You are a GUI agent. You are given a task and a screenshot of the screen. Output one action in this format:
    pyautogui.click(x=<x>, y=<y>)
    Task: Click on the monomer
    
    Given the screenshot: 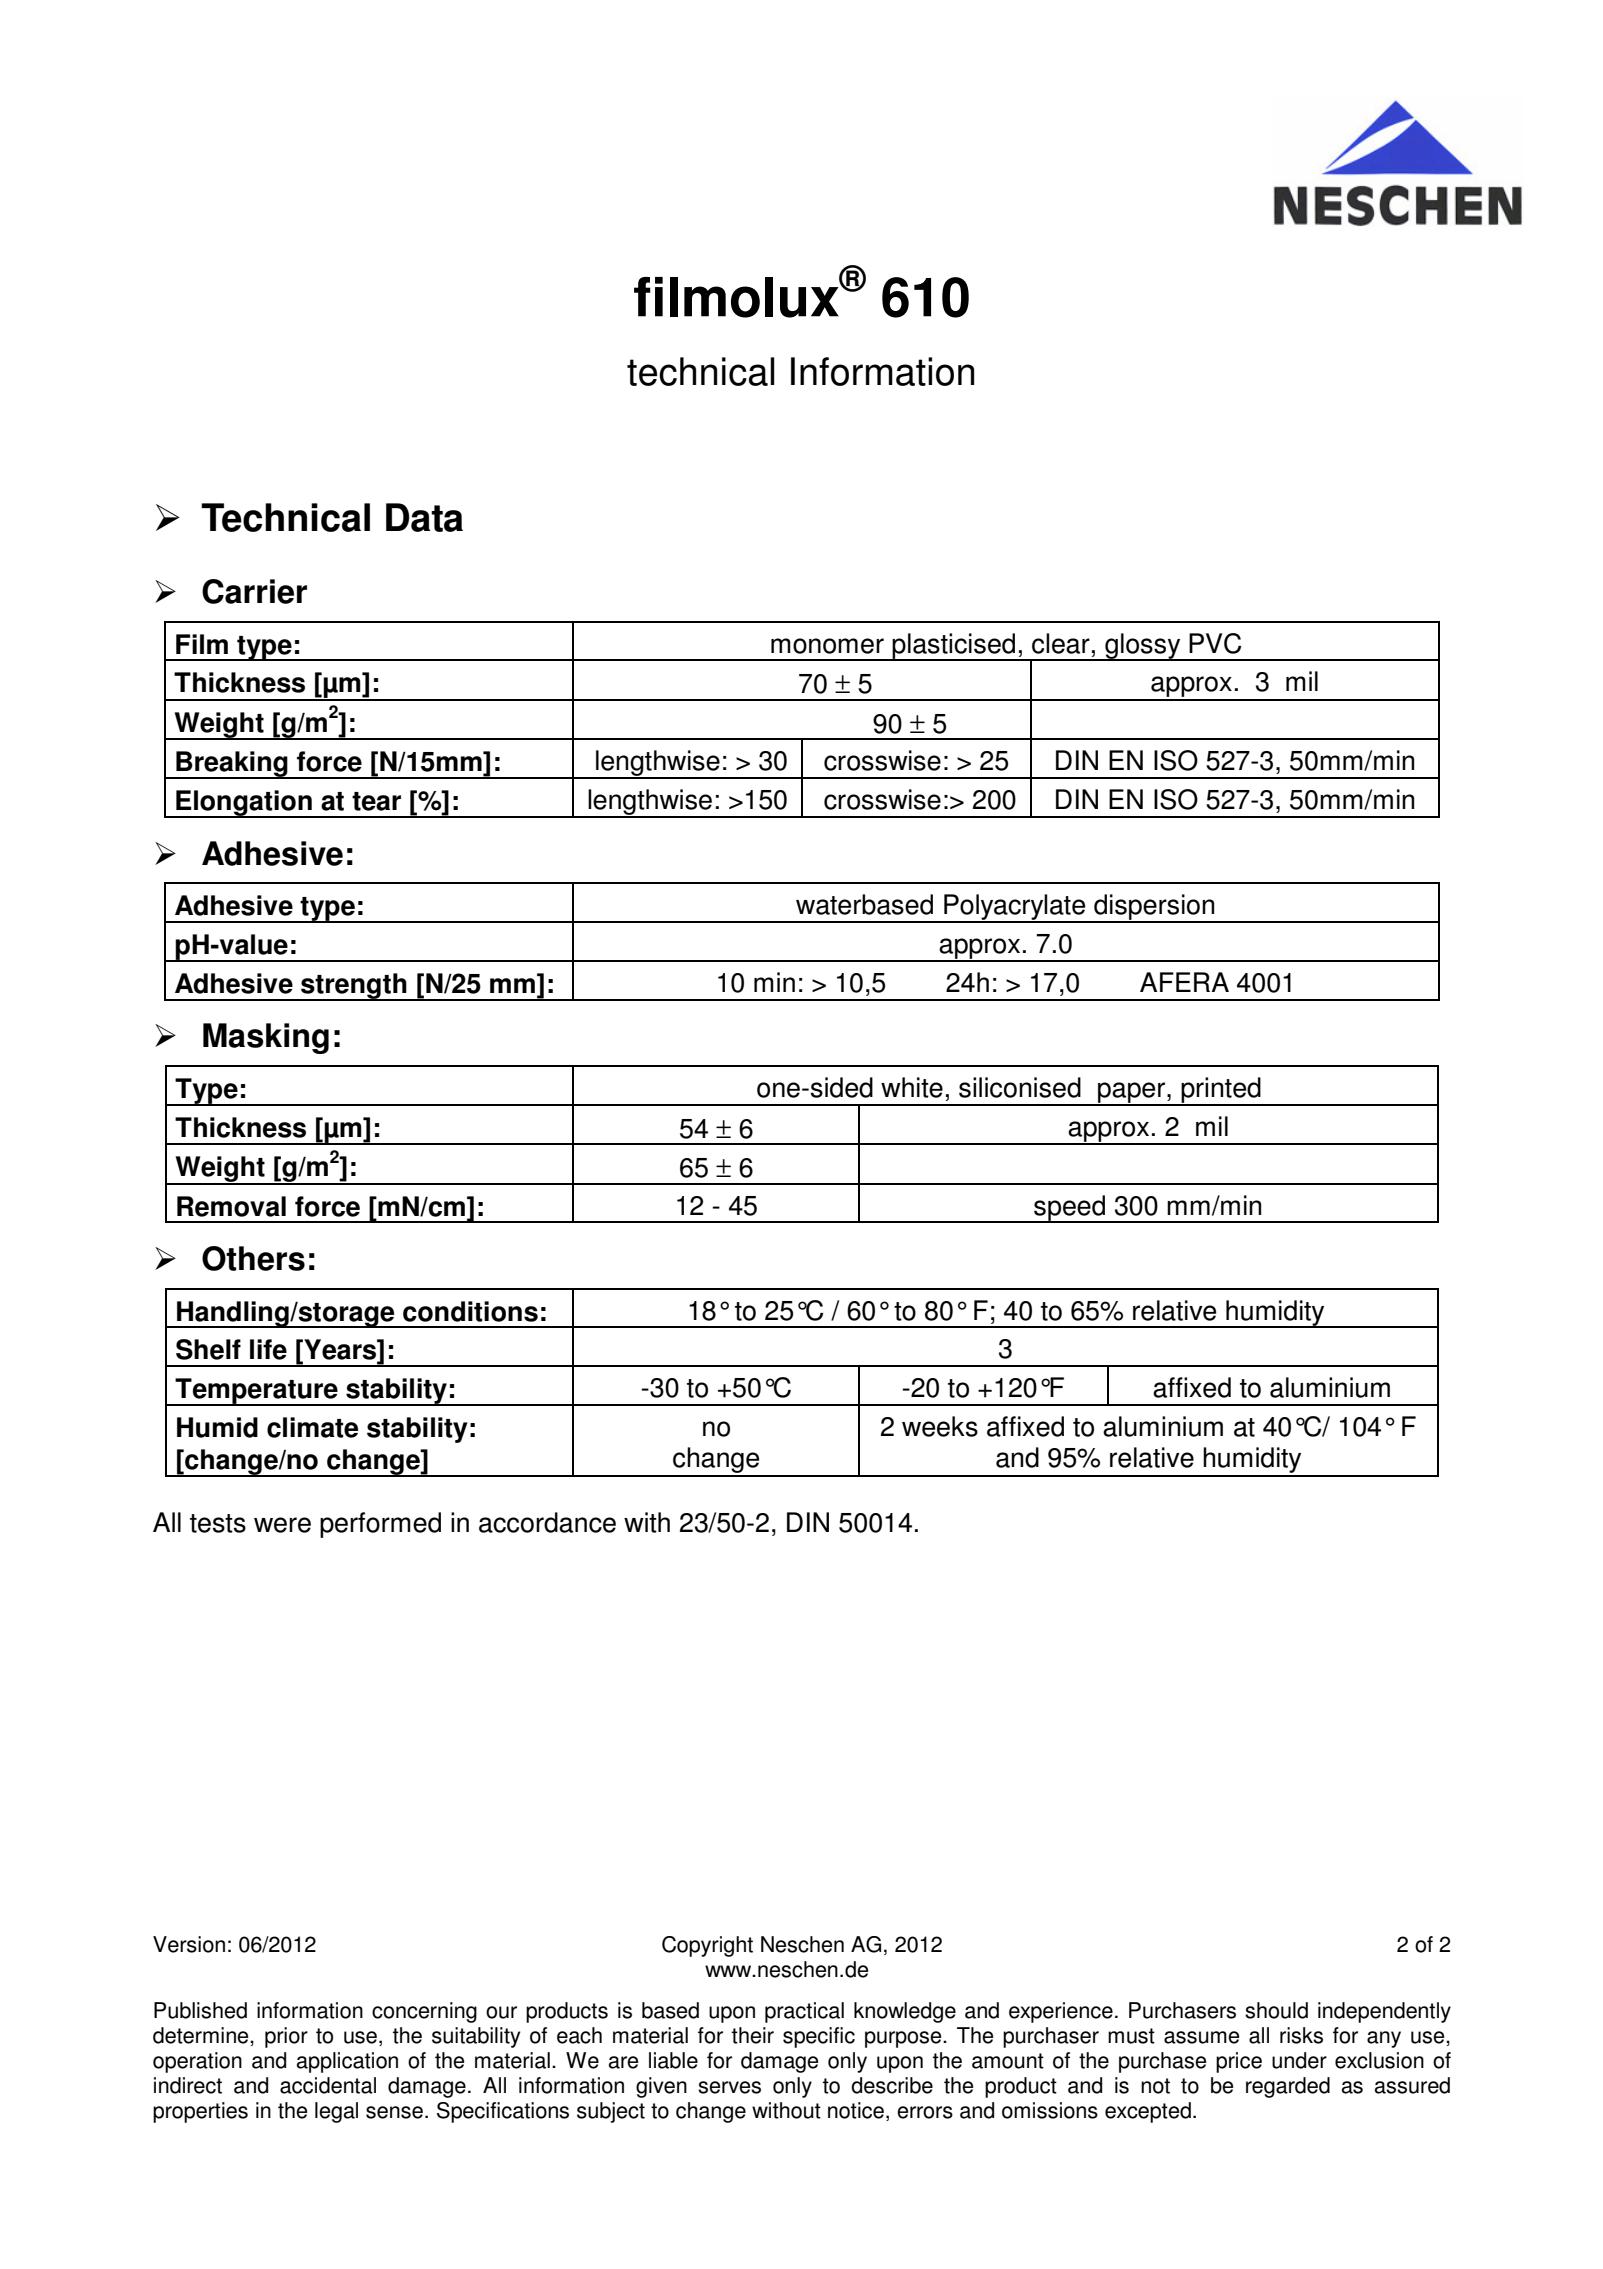 What is the action you would take?
    pyautogui.click(x=827, y=646)
